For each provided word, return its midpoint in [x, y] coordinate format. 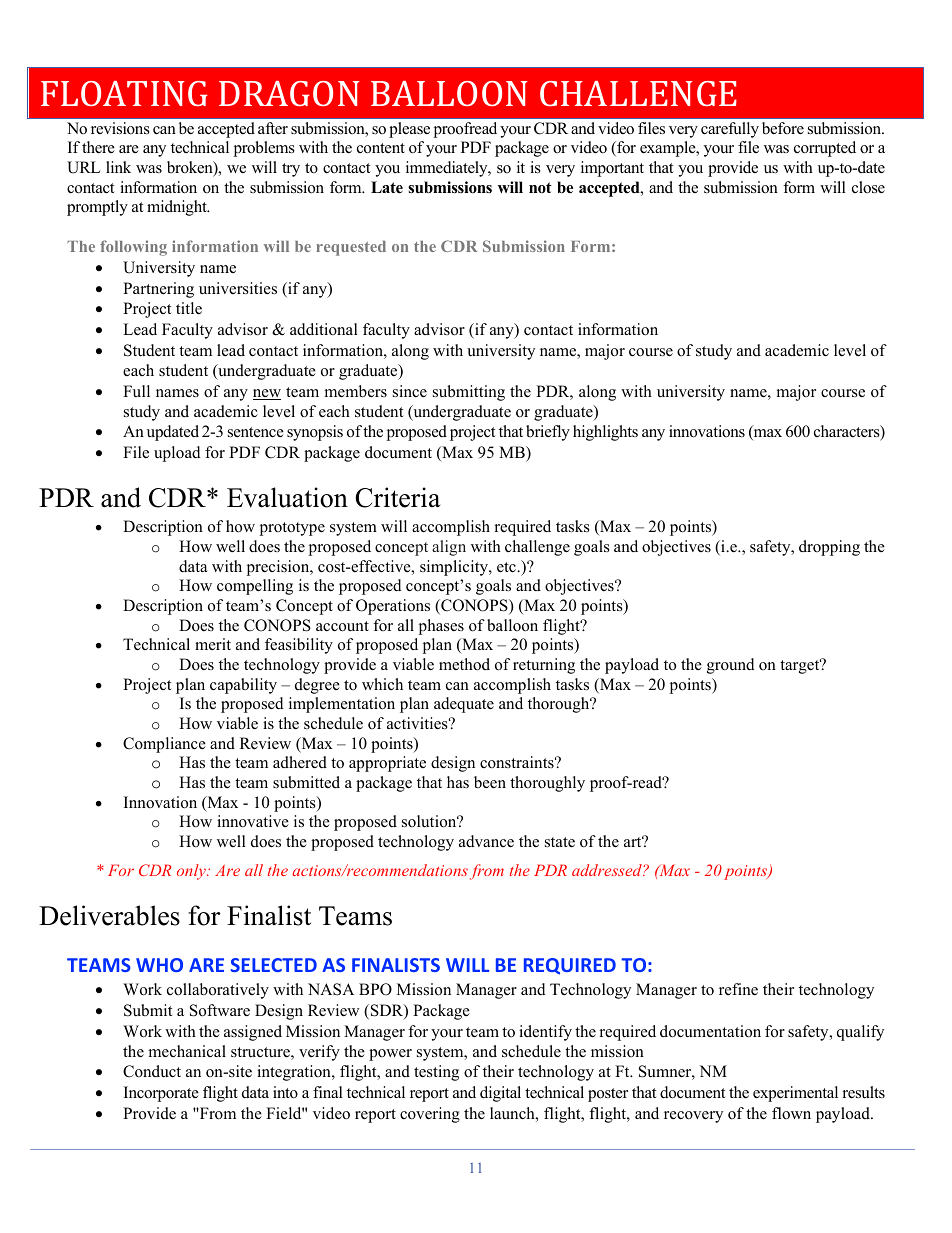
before [783, 128]
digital [500, 1094]
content [381, 148]
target [801, 666]
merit [213, 644]
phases [441, 627]
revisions [120, 128]
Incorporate [161, 1094]
